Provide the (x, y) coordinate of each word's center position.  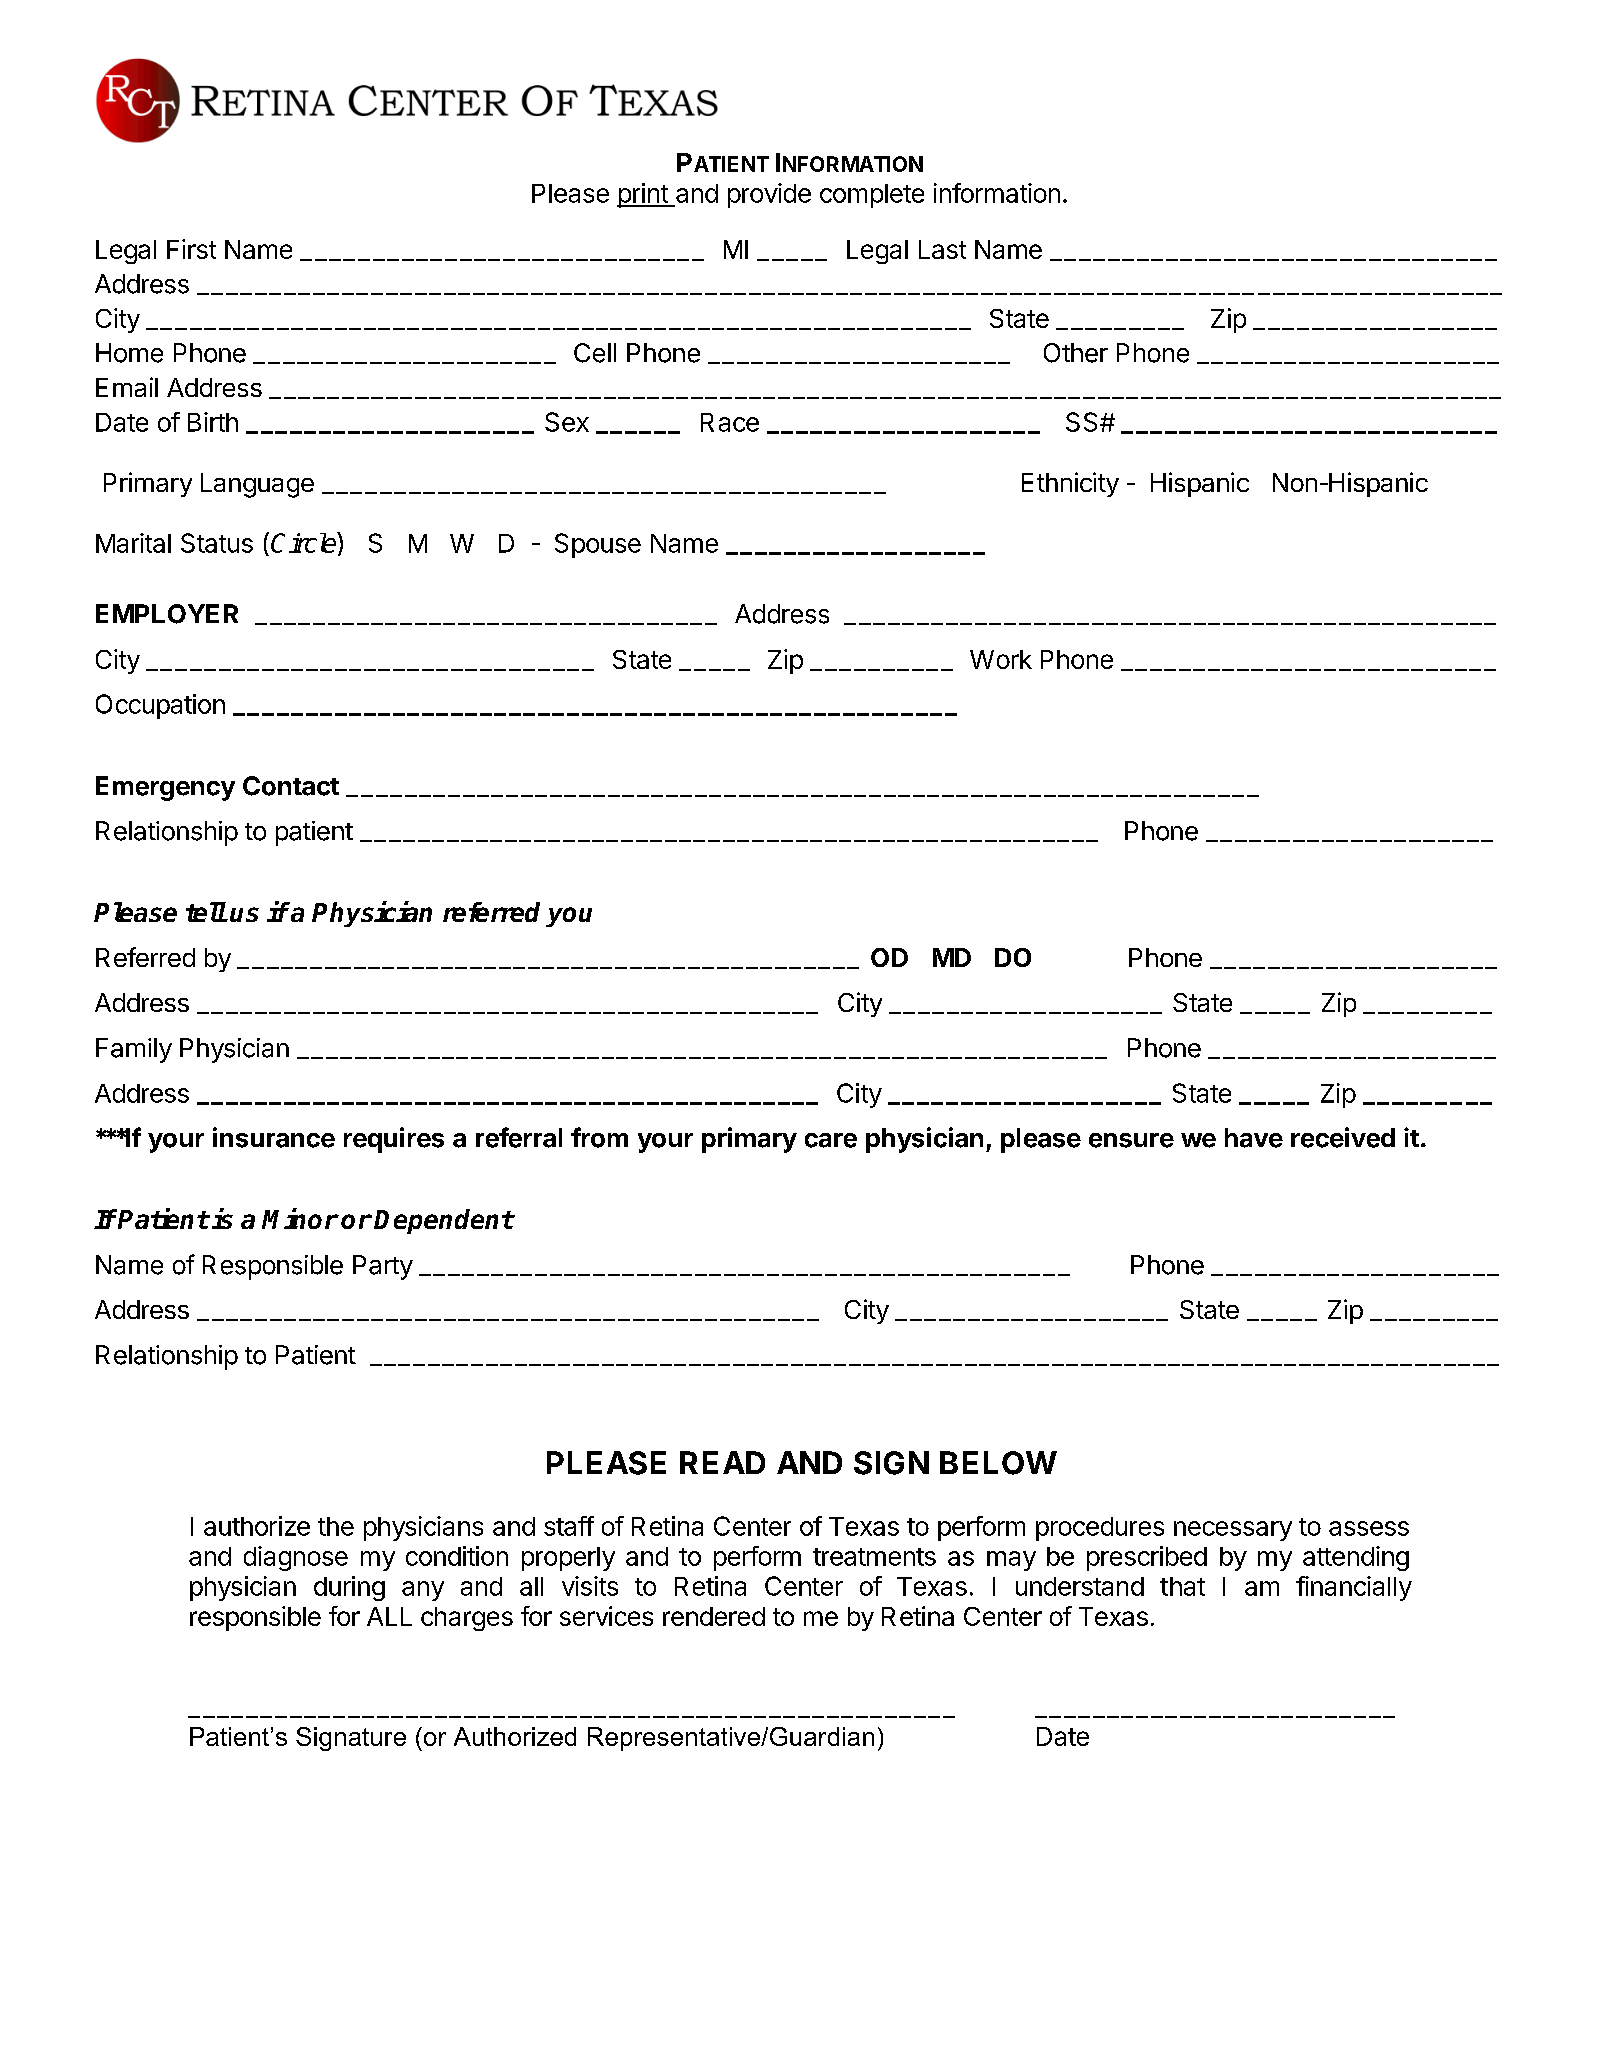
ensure (1131, 1140)
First (191, 249)
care (831, 1140)
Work (1001, 659)
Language (257, 485)
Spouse (598, 545)
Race (730, 422)
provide (769, 195)
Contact (291, 786)
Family (134, 1050)
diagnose (296, 1558)
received (1343, 1137)
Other (1076, 353)
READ (722, 1462)
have (1254, 1138)
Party (383, 1267)
